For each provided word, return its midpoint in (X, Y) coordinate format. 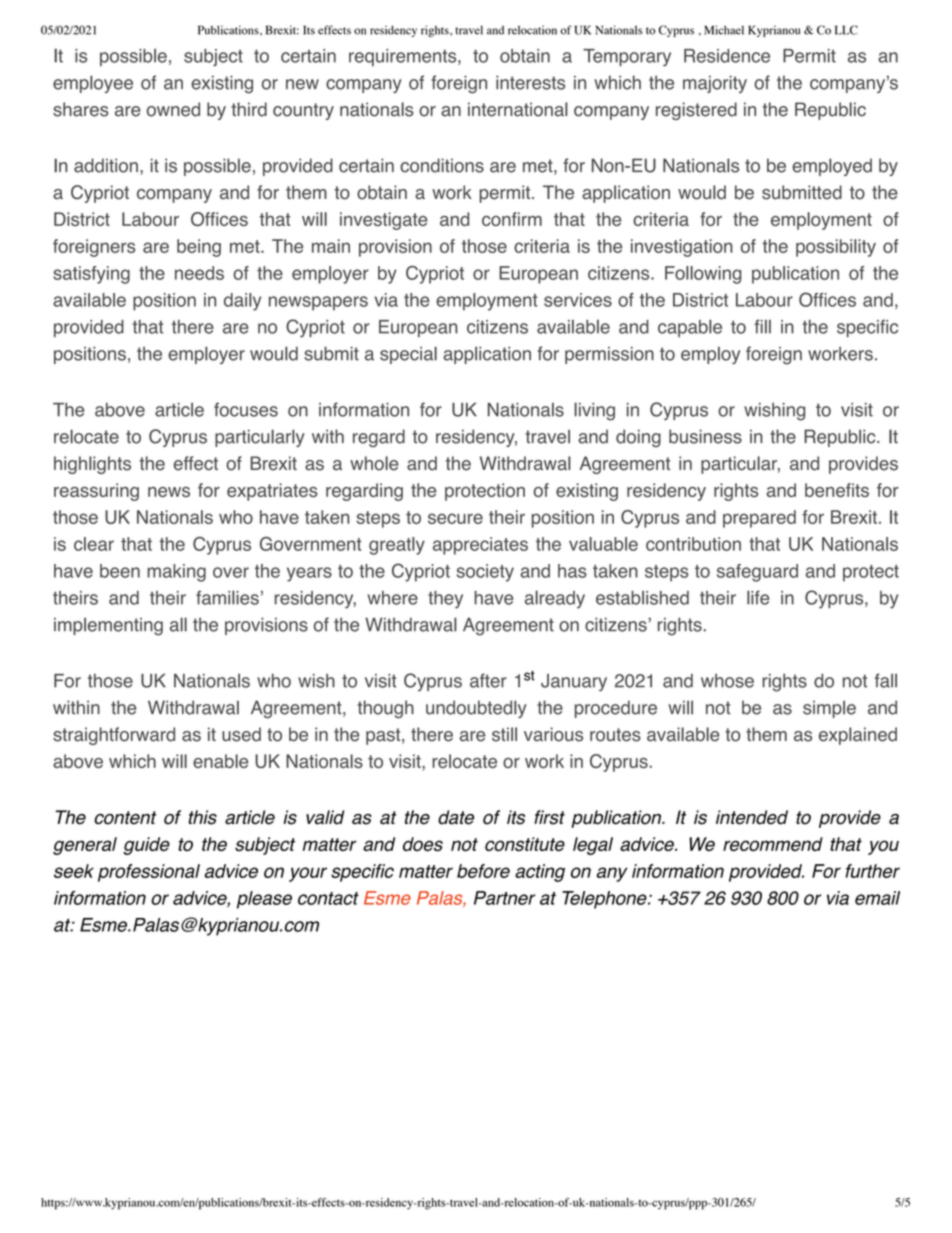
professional (149, 873)
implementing (108, 627)
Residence (727, 56)
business (705, 436)
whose (727, 681)
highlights (92, 465)
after (488, 680)
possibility (836, 248)
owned (173, 109)
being (199, 248)
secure (455, 518)
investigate (384, 221)
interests (530, 82)
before (483, 871)
